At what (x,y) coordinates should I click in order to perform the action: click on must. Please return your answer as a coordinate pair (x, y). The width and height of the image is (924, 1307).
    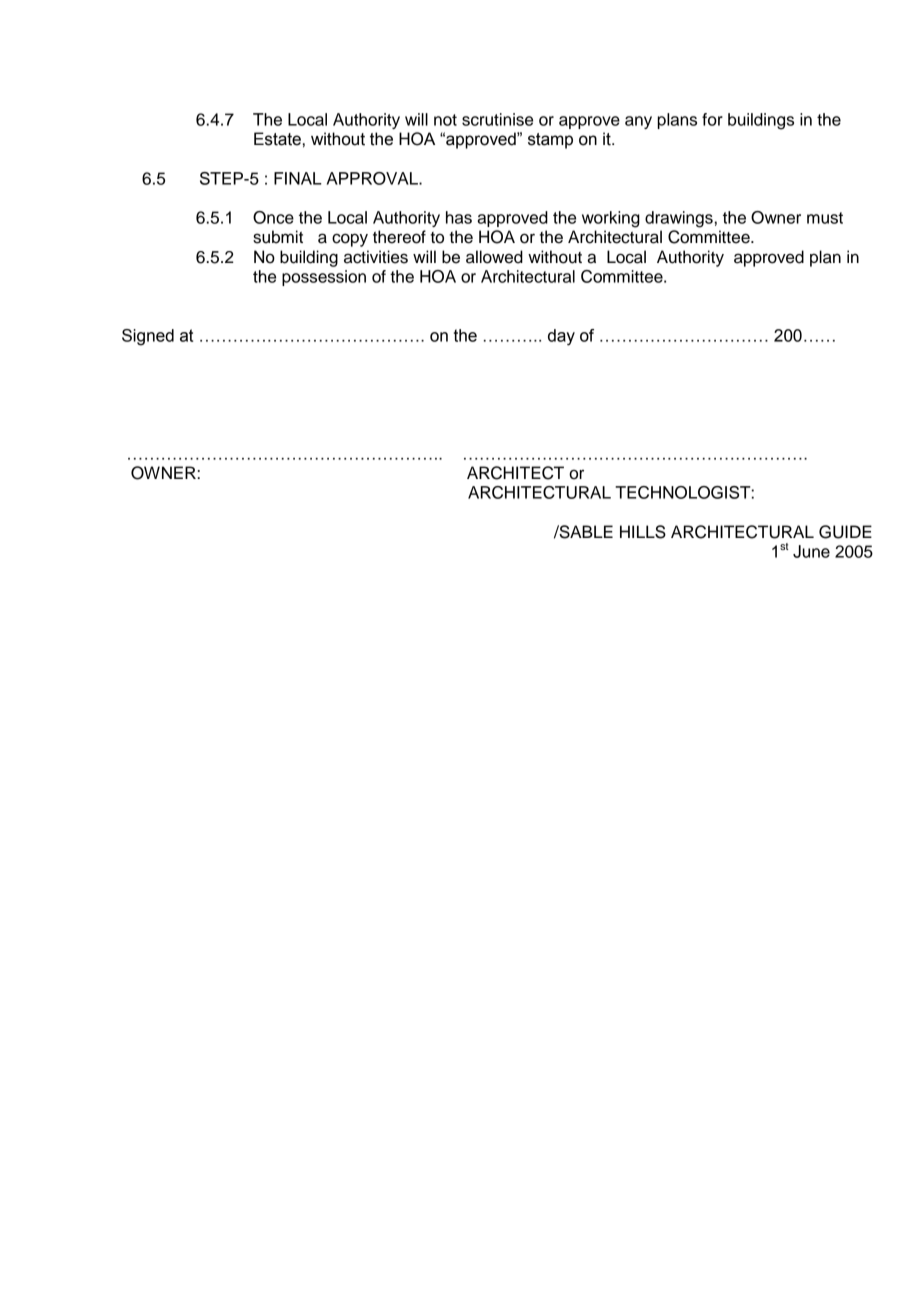
    Looking at the image, I should click on (825, 218).
